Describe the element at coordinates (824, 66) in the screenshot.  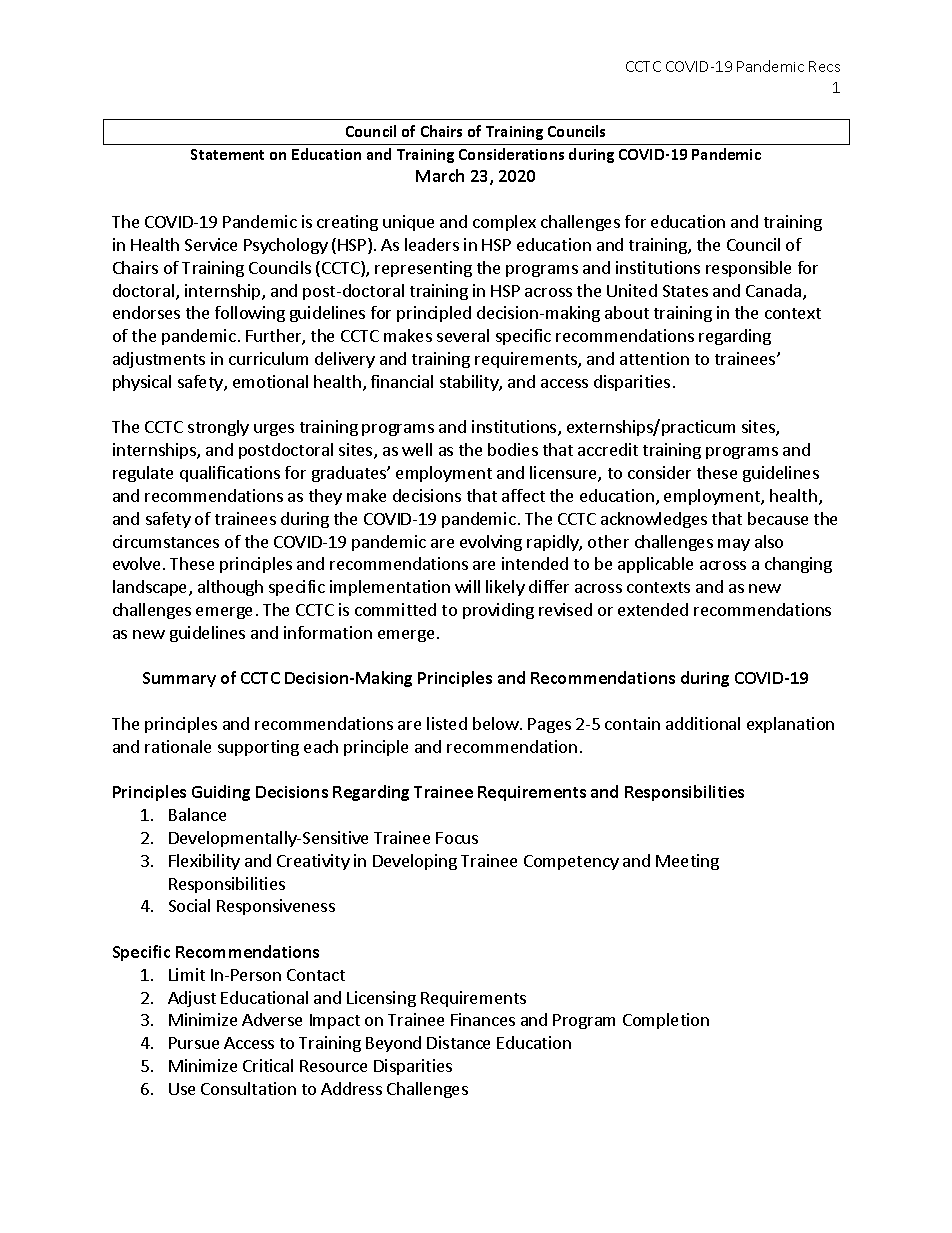
I see `Recs` at that location.
